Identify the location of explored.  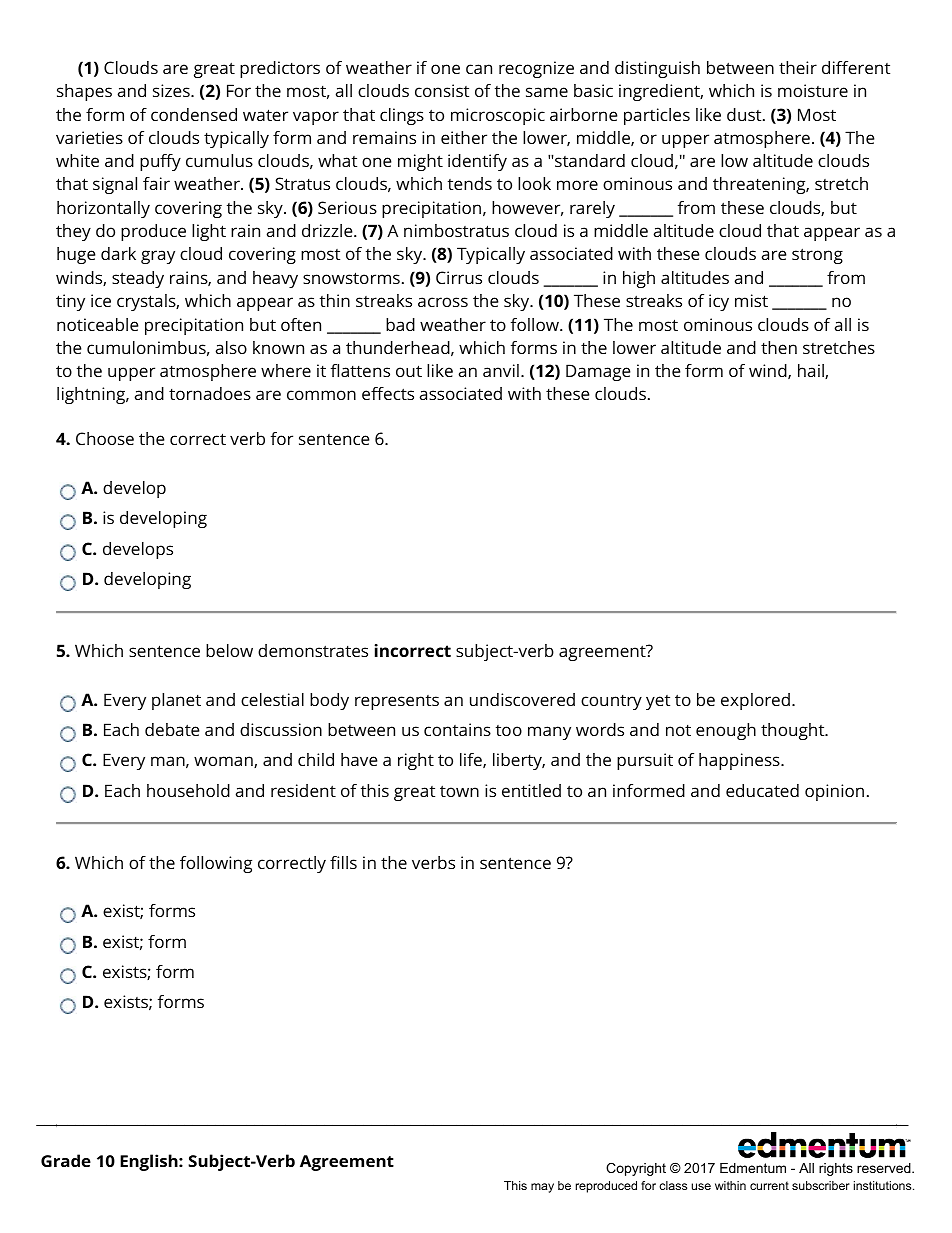
(755, 701).
